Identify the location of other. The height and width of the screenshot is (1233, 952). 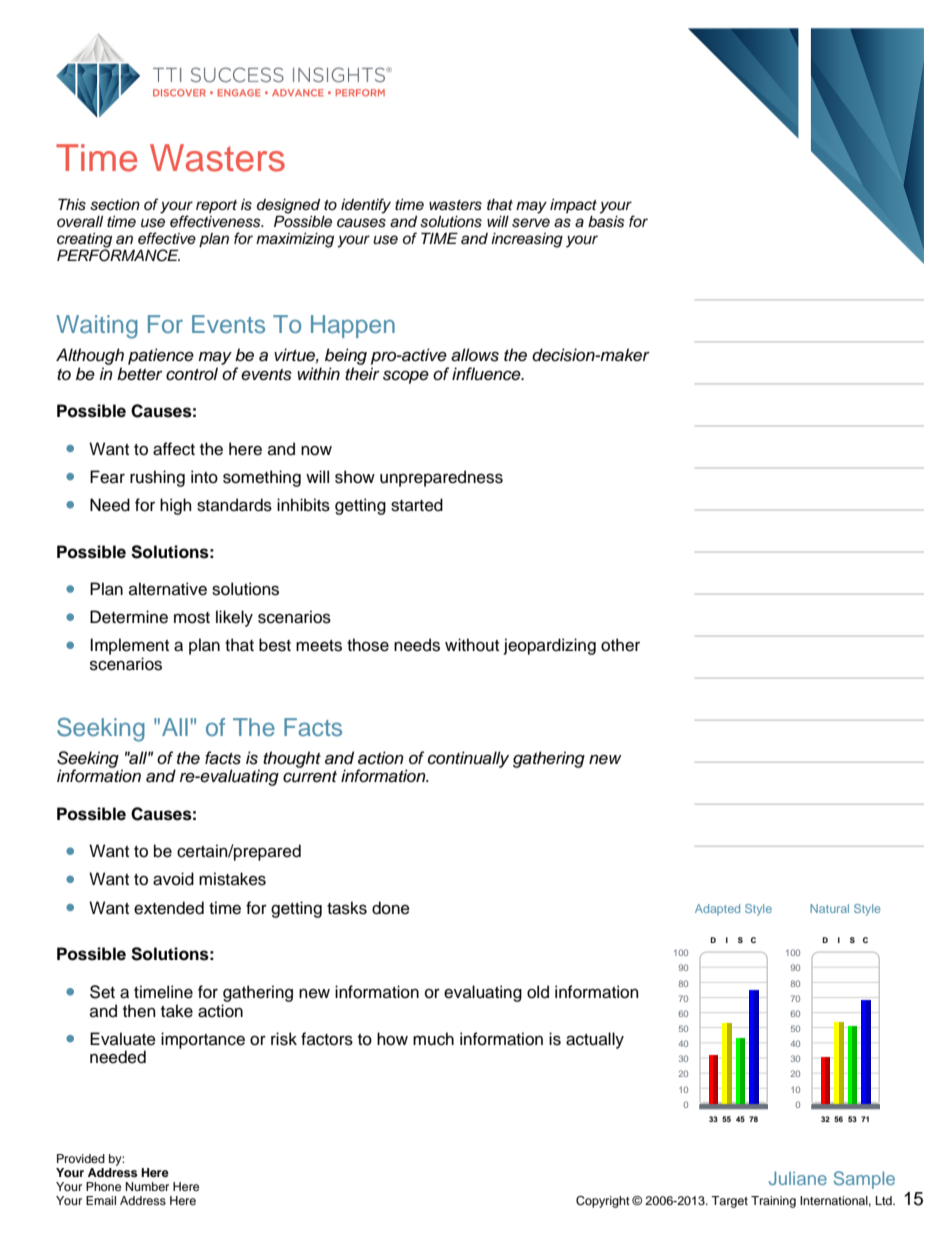
(620, 645).
